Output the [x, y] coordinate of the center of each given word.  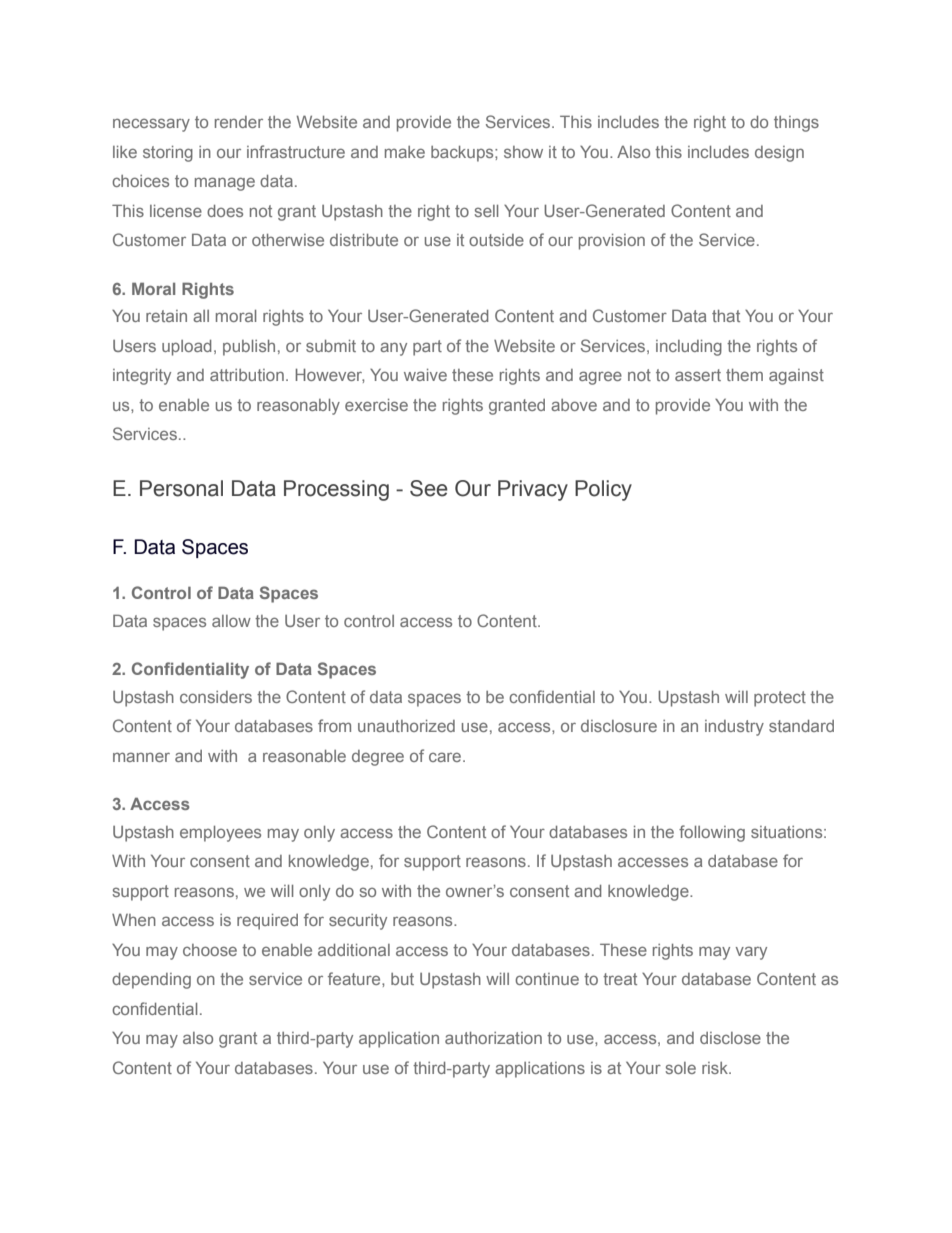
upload [187, 348]
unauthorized [406, 726]
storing [168, 154]
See [429, 488]
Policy [603, 490]
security [358, 922]
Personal [181, 488]
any [393, 349]
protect [780, 699]
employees [220, 834]
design [779, 154]
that [726, 316]
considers [216, 697]
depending [151, 981]
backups [463, 154]
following [712, 833]
